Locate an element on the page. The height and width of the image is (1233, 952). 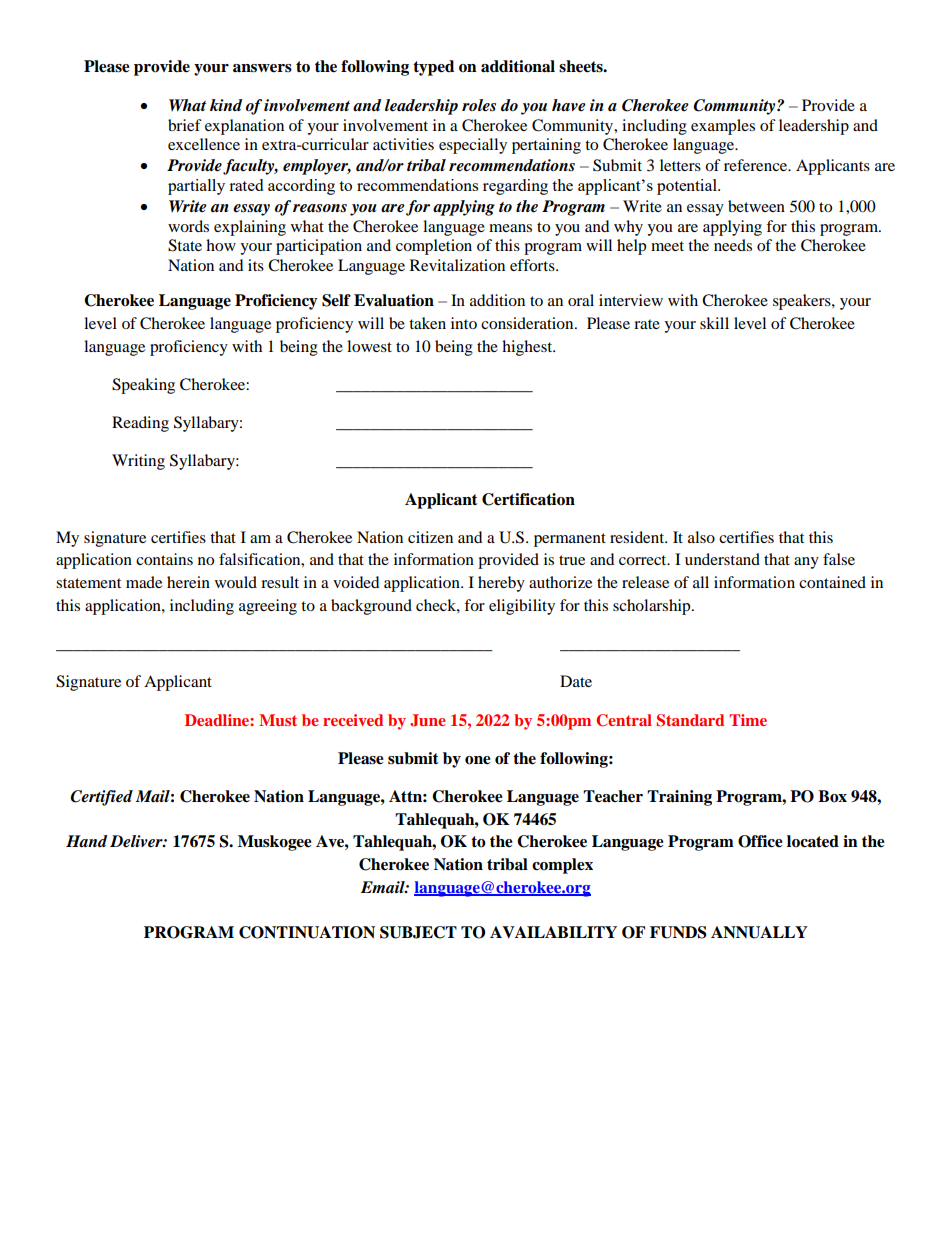
CONTINUATION is located at coordinates (307, 932).
